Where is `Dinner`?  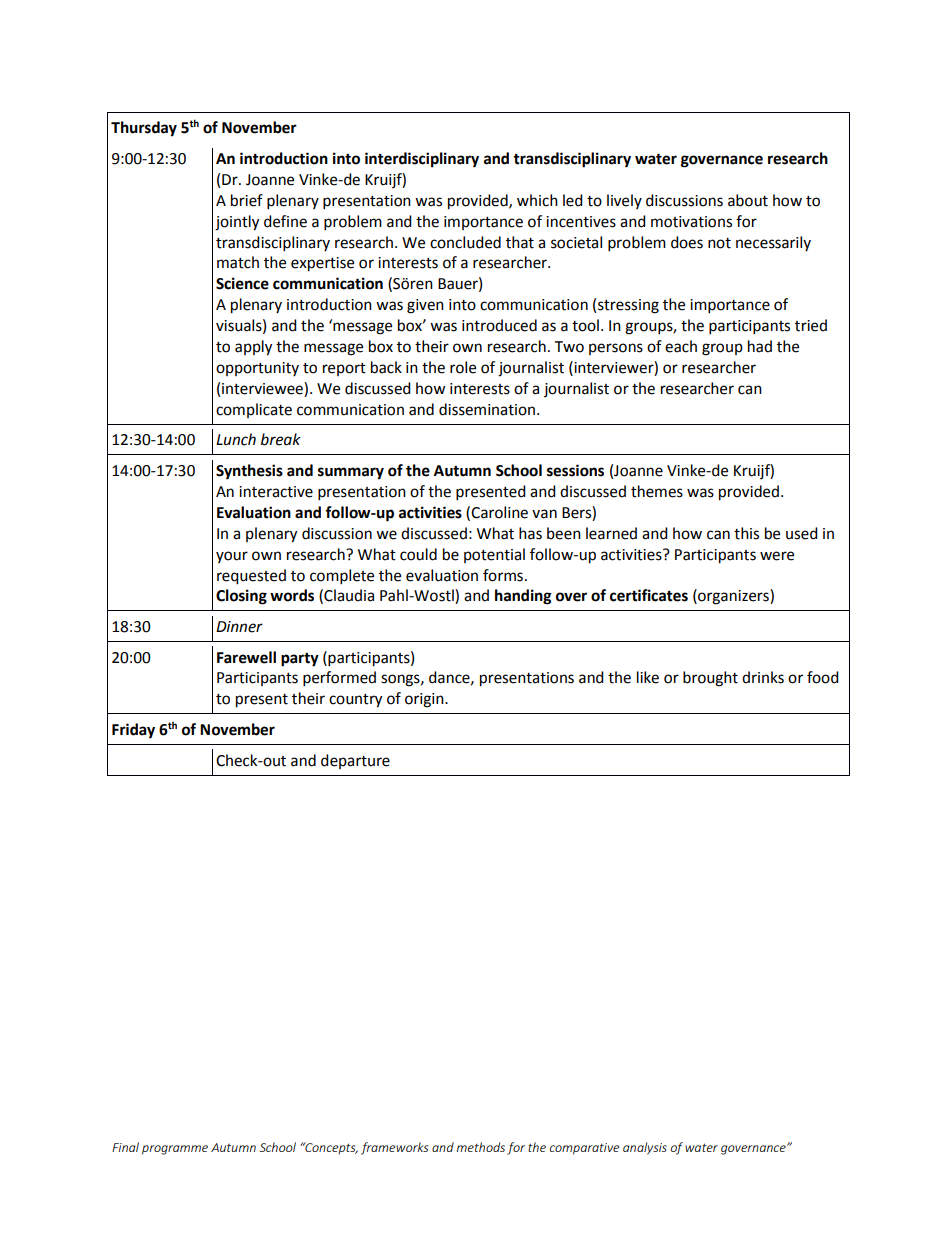 Dinner is located at coordinates (239, 627).
